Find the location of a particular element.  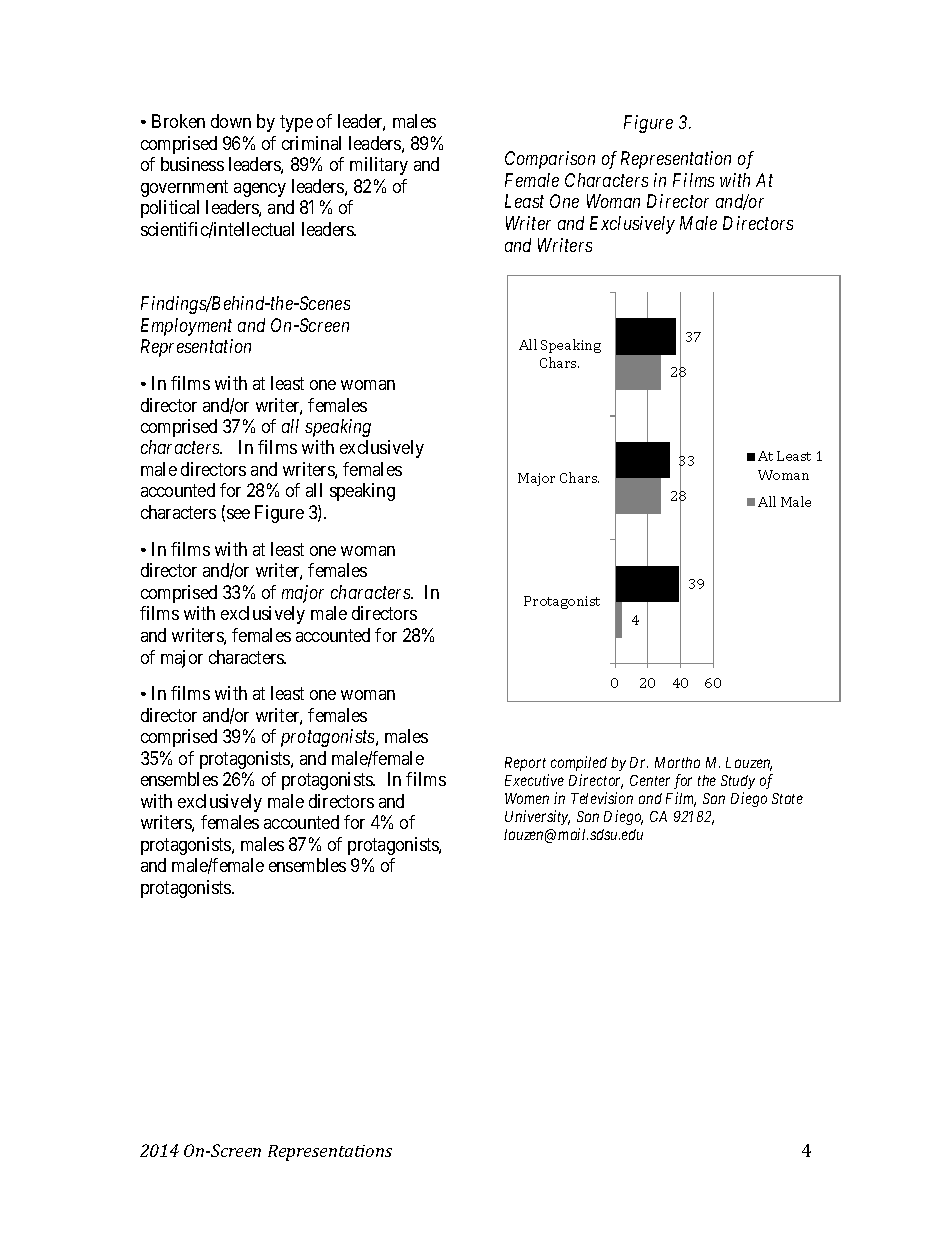

Executive is located at coordinates (534, 780).
